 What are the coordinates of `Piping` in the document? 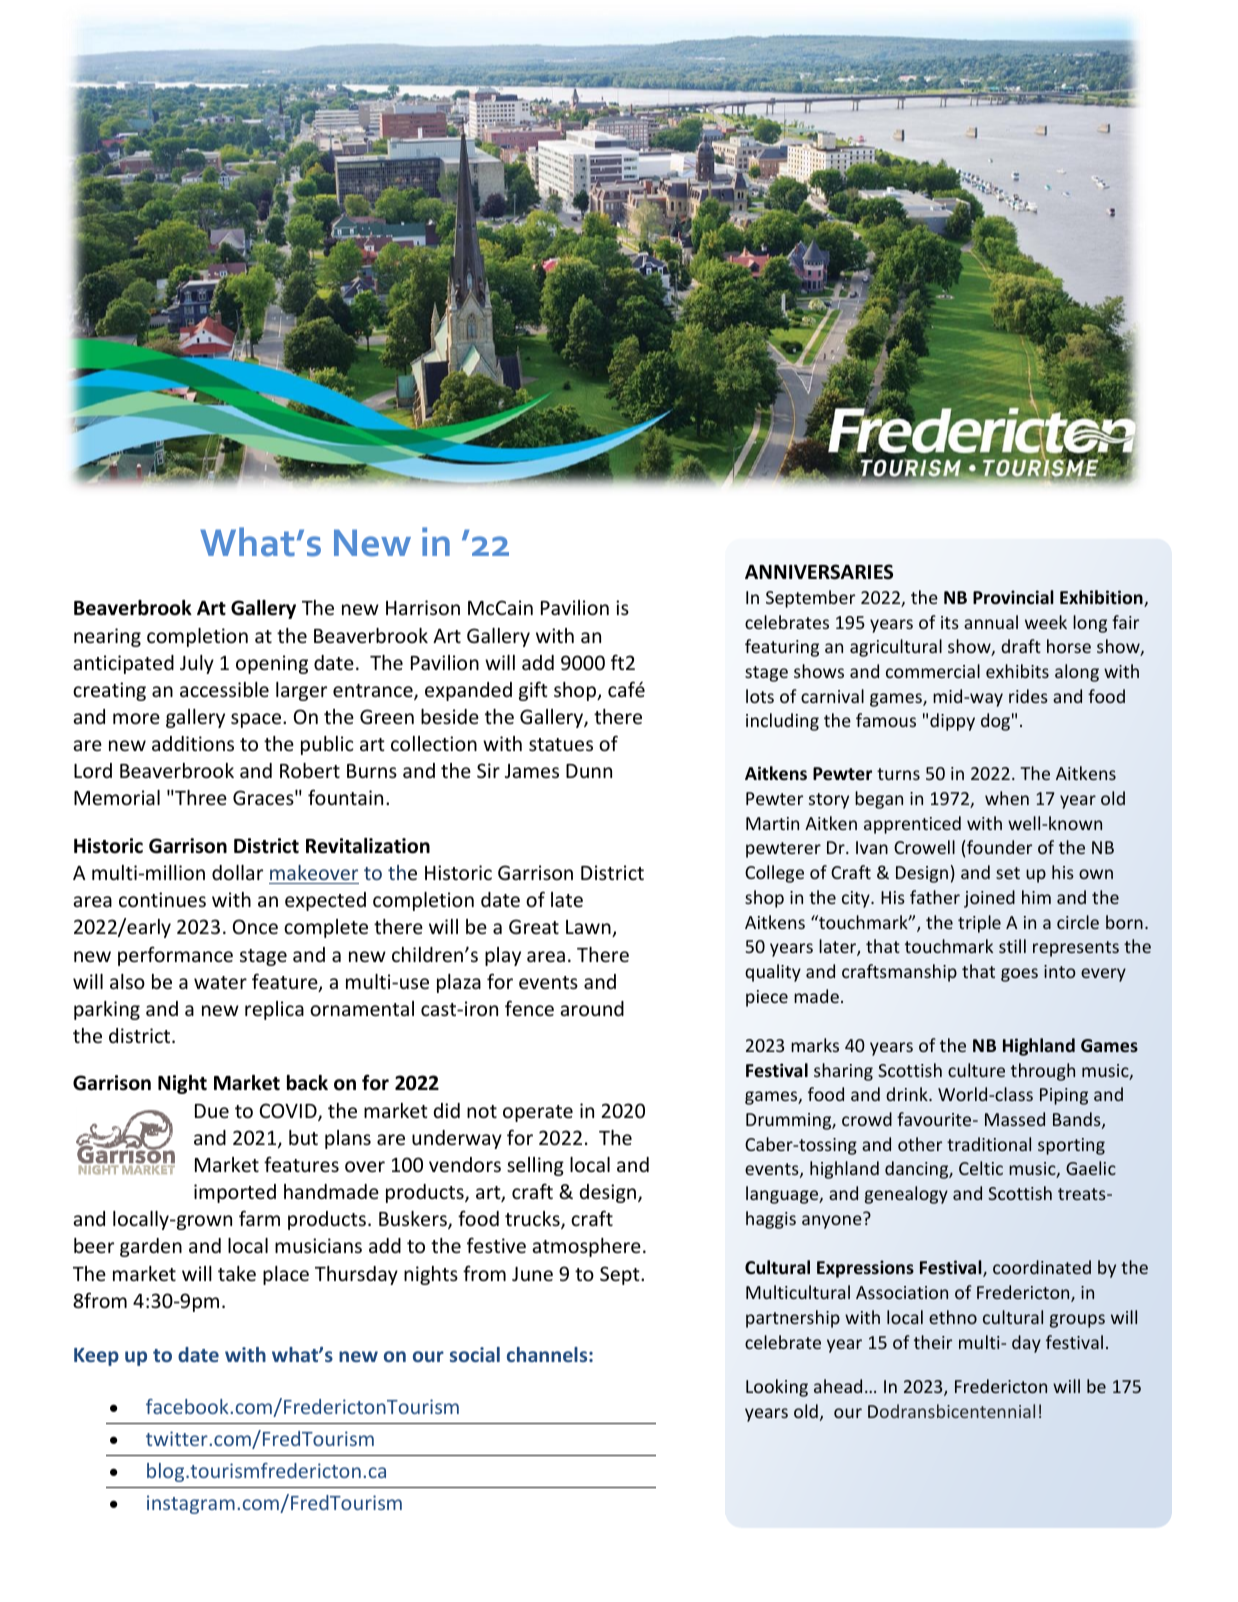 It's located at (1064, 1096).
